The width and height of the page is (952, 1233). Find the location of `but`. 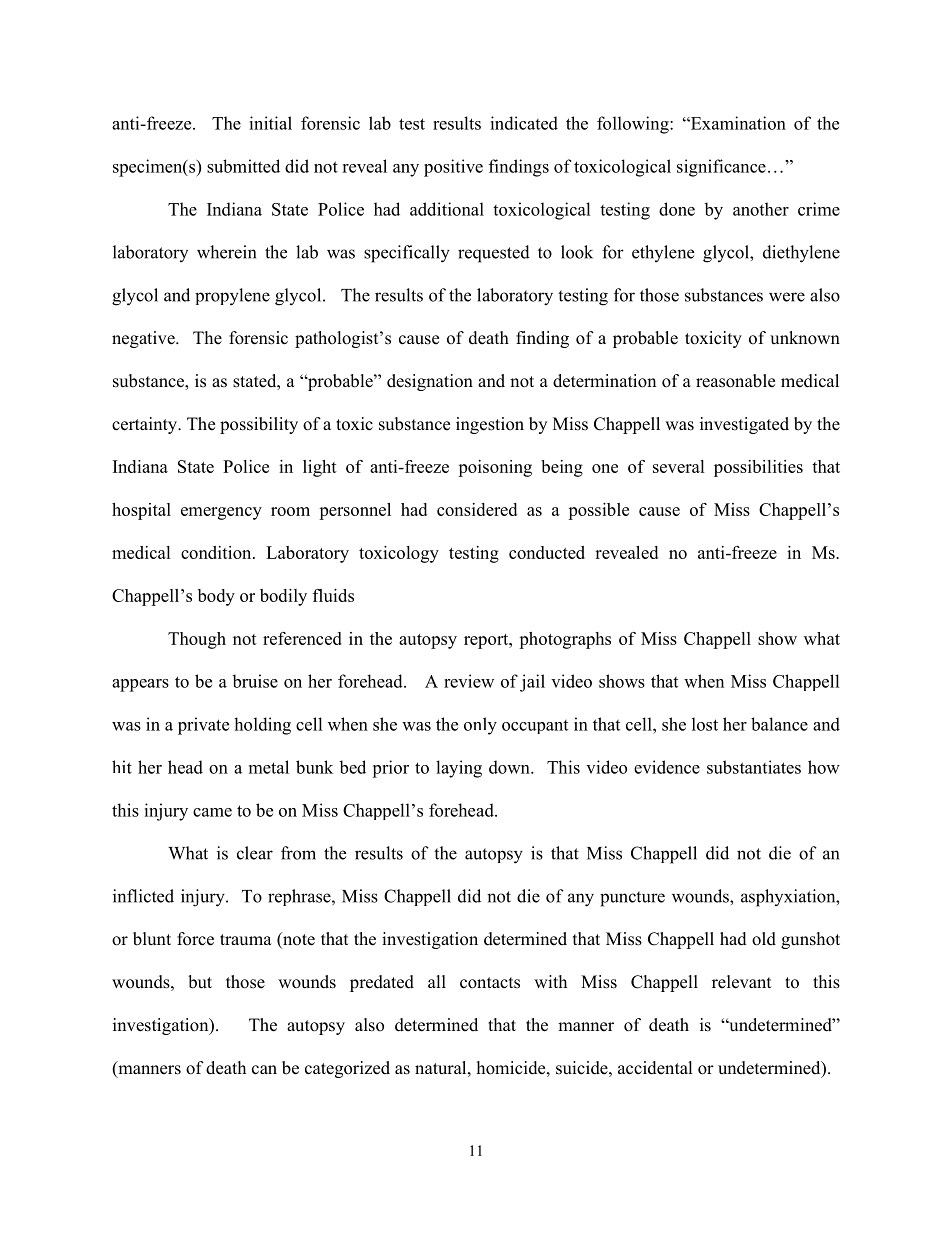

but is located at coordinates (200, 982).
